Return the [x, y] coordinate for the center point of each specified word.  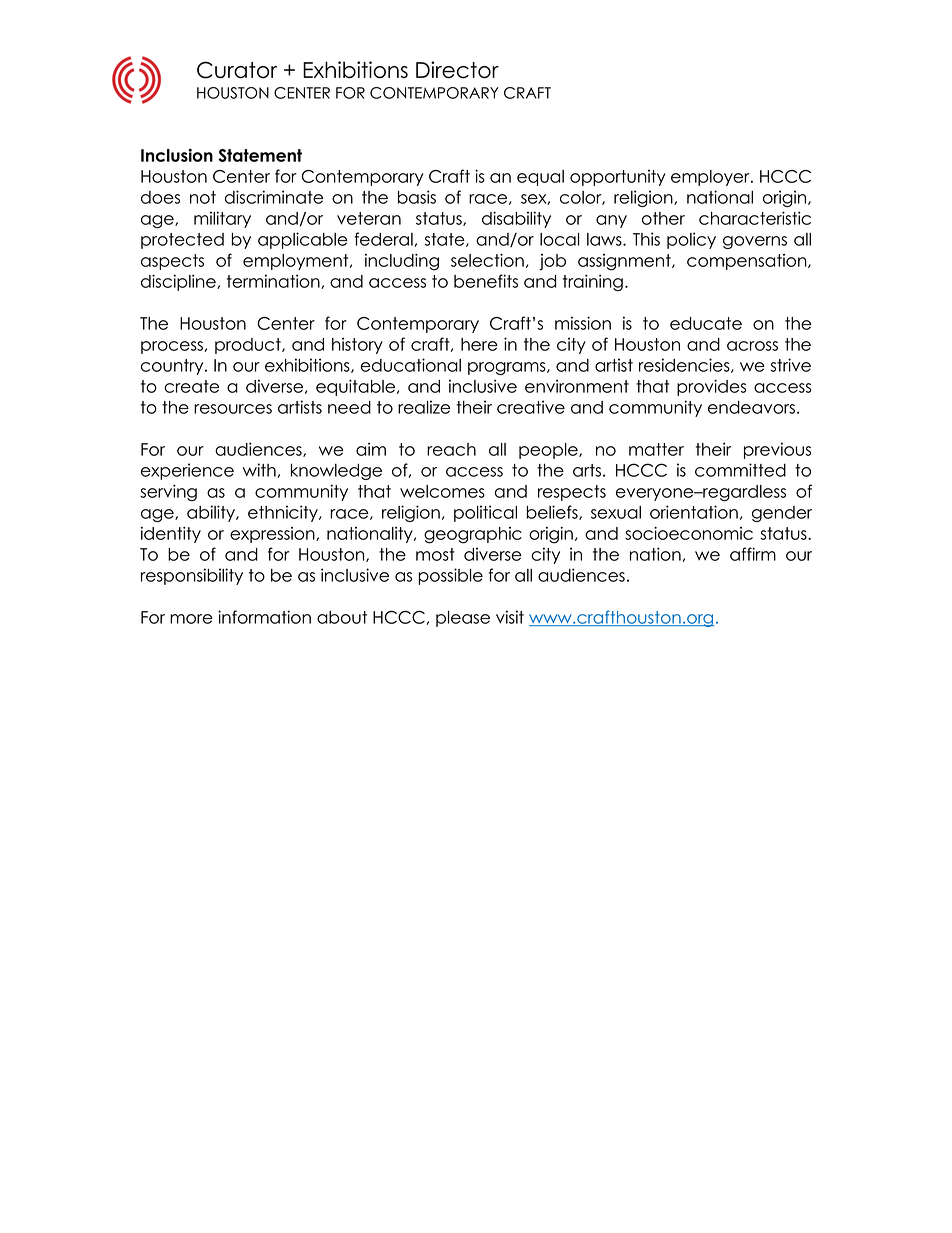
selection [487, 260]
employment [297, 262]
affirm [753, 554]
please [463, 619]
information [264, 617]
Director [457, 70]
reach [451, 449]
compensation [748, 262]
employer [711, 178]
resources [233, 409]
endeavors [751, 407]
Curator [237, 70]
